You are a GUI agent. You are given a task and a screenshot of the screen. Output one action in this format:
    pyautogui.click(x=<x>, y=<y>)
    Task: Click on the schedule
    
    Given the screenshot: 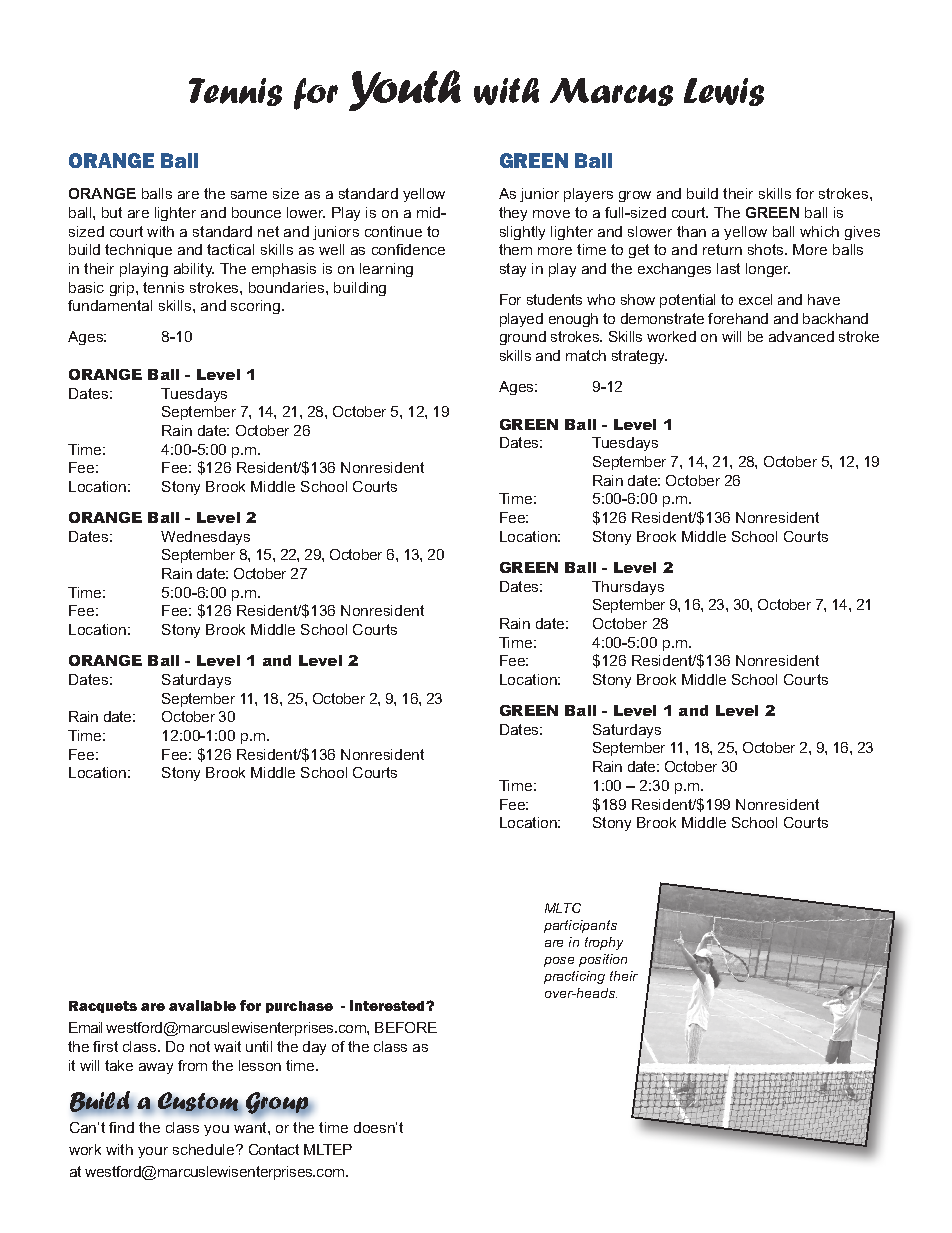 What is the action you would take?
    pyautogui.click(x=205, y=1149)
